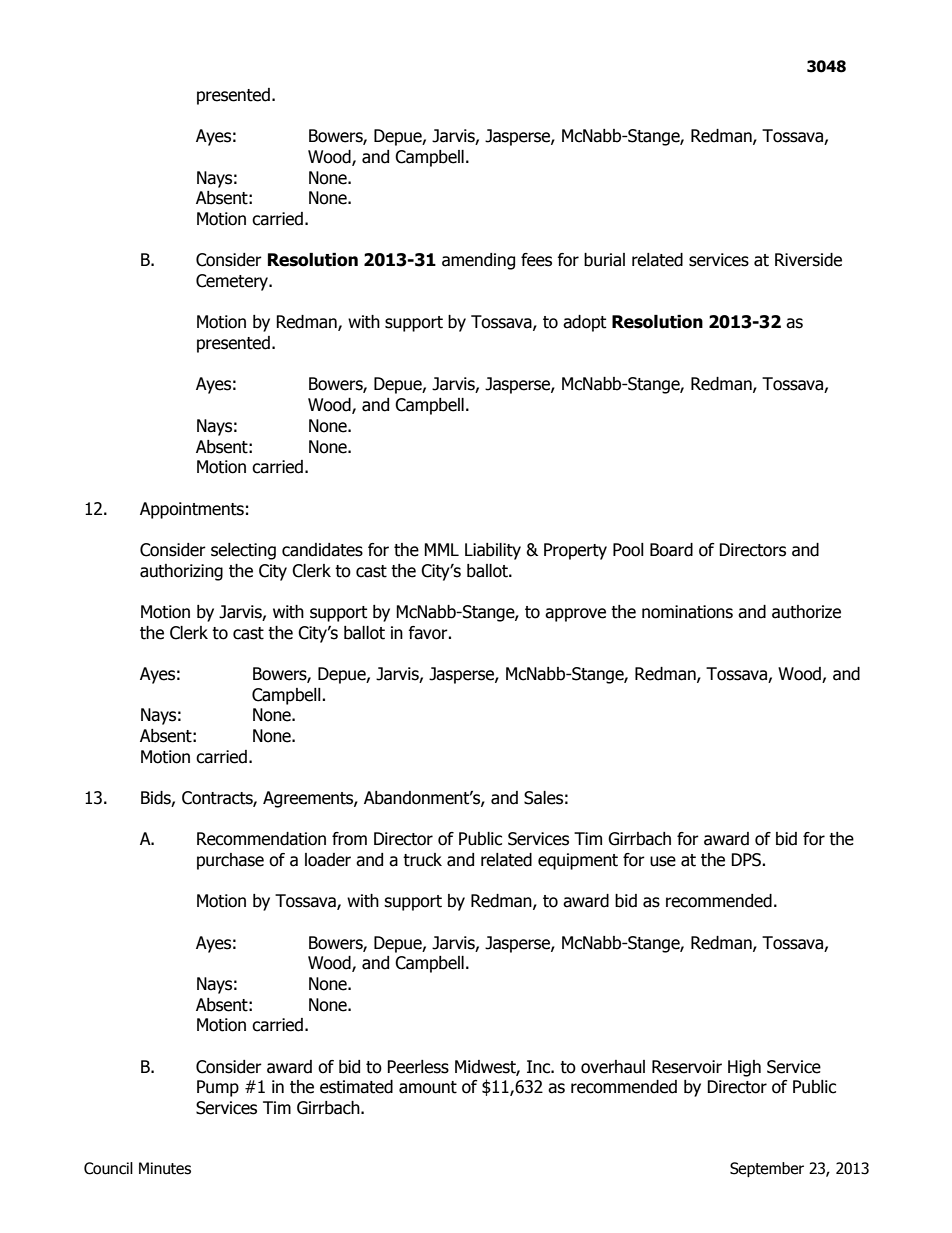 The width and height of the screenshot is (952, 1233). I want to click on Recommendation, so click(261, 839).
